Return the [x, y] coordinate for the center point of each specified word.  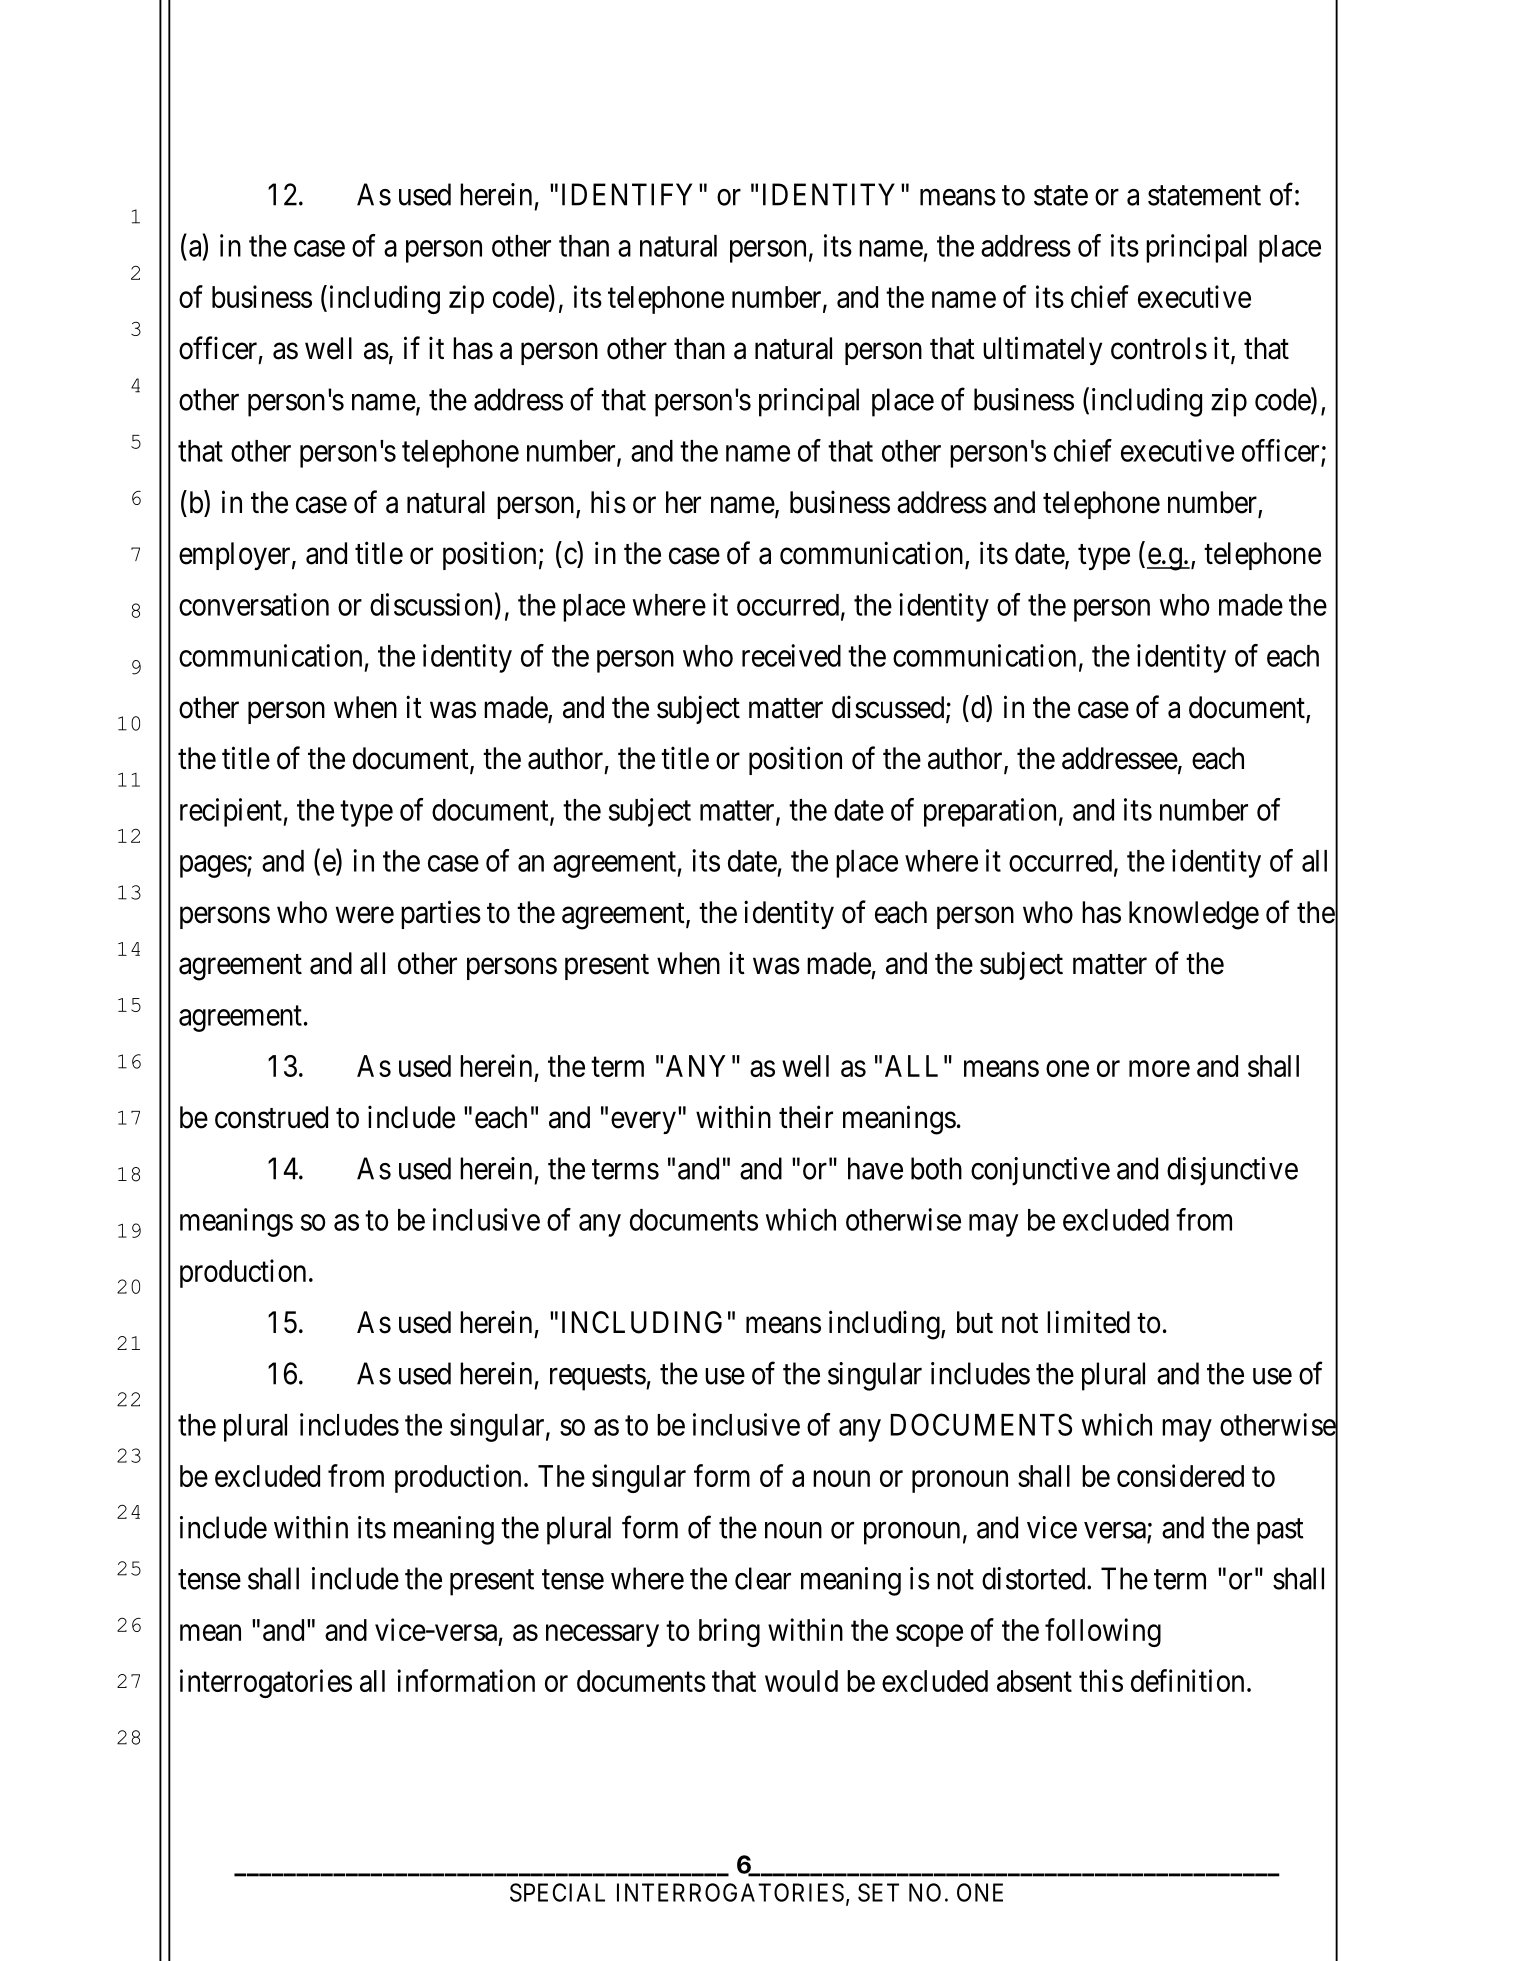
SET [878, 1892]
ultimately [1042, 350]
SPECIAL [557, 1892]
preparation [990, 812]
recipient [232, 812]
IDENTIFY [627, 194]
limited [1088, 1322]
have [875, 1168]
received [791, 655]
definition [1187, 1680]
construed [271, 1117]
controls [1159, 348]
